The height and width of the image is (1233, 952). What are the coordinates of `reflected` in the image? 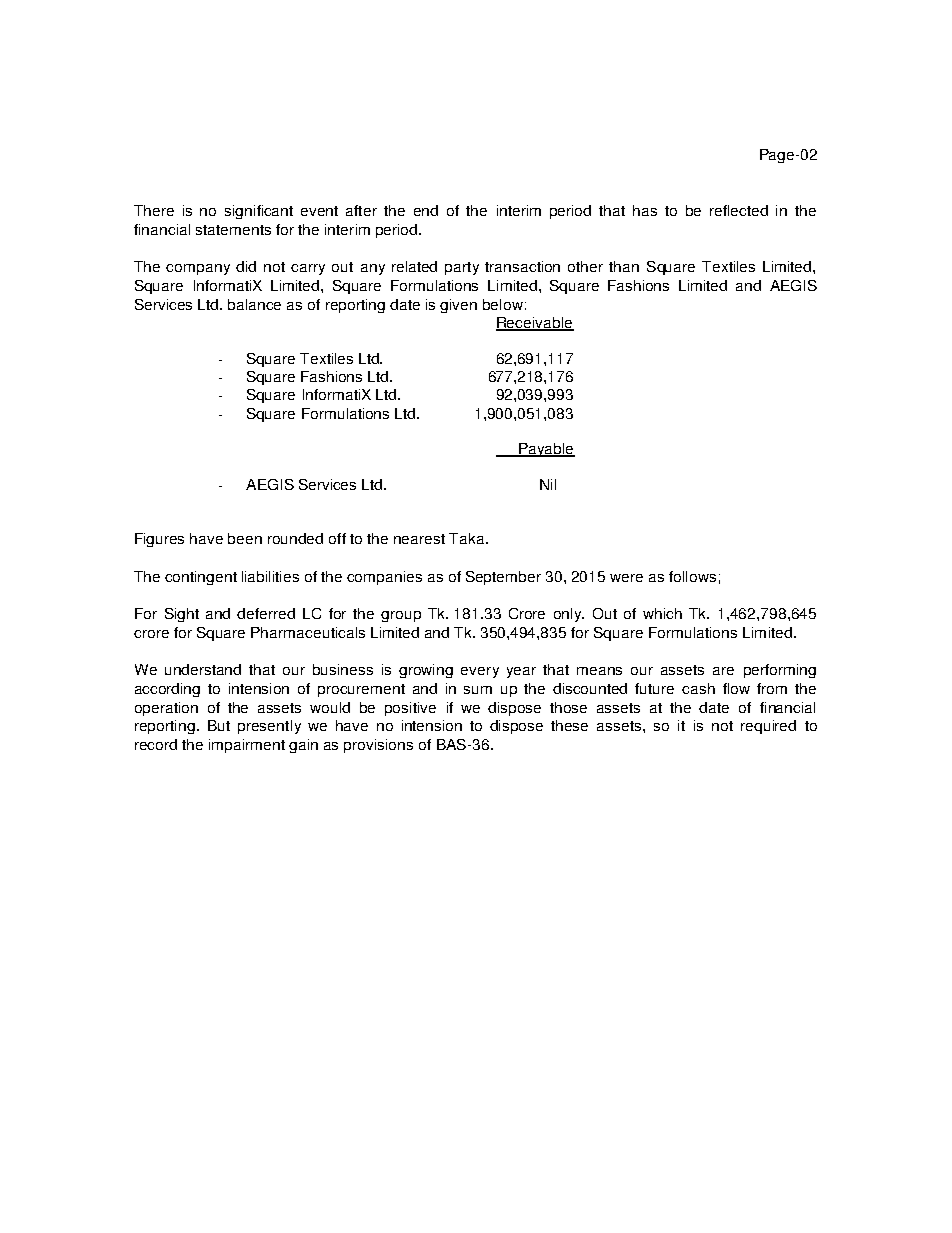 It's located at (739, 210).
